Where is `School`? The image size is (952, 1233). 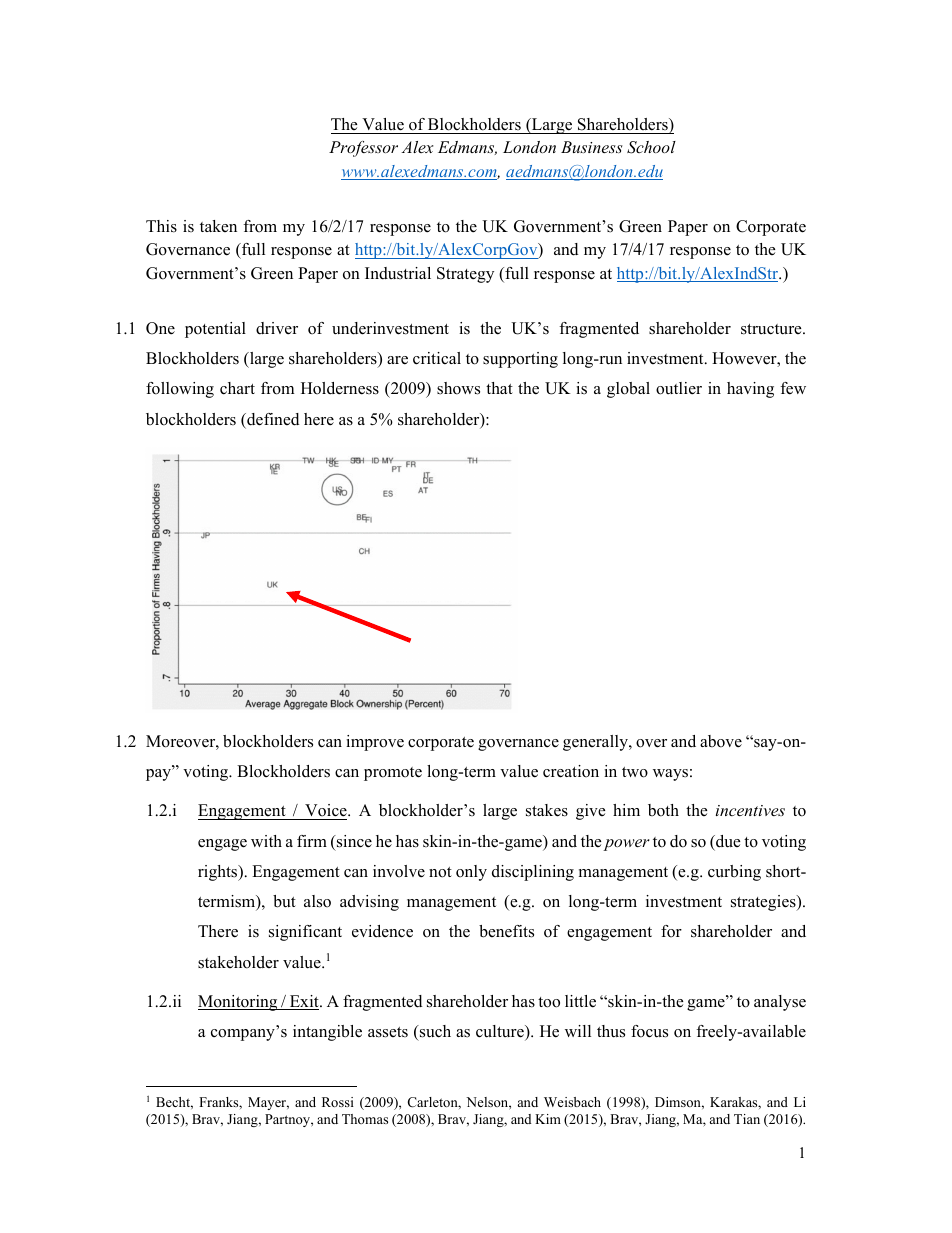
School is located at coordinates (651, 147).
